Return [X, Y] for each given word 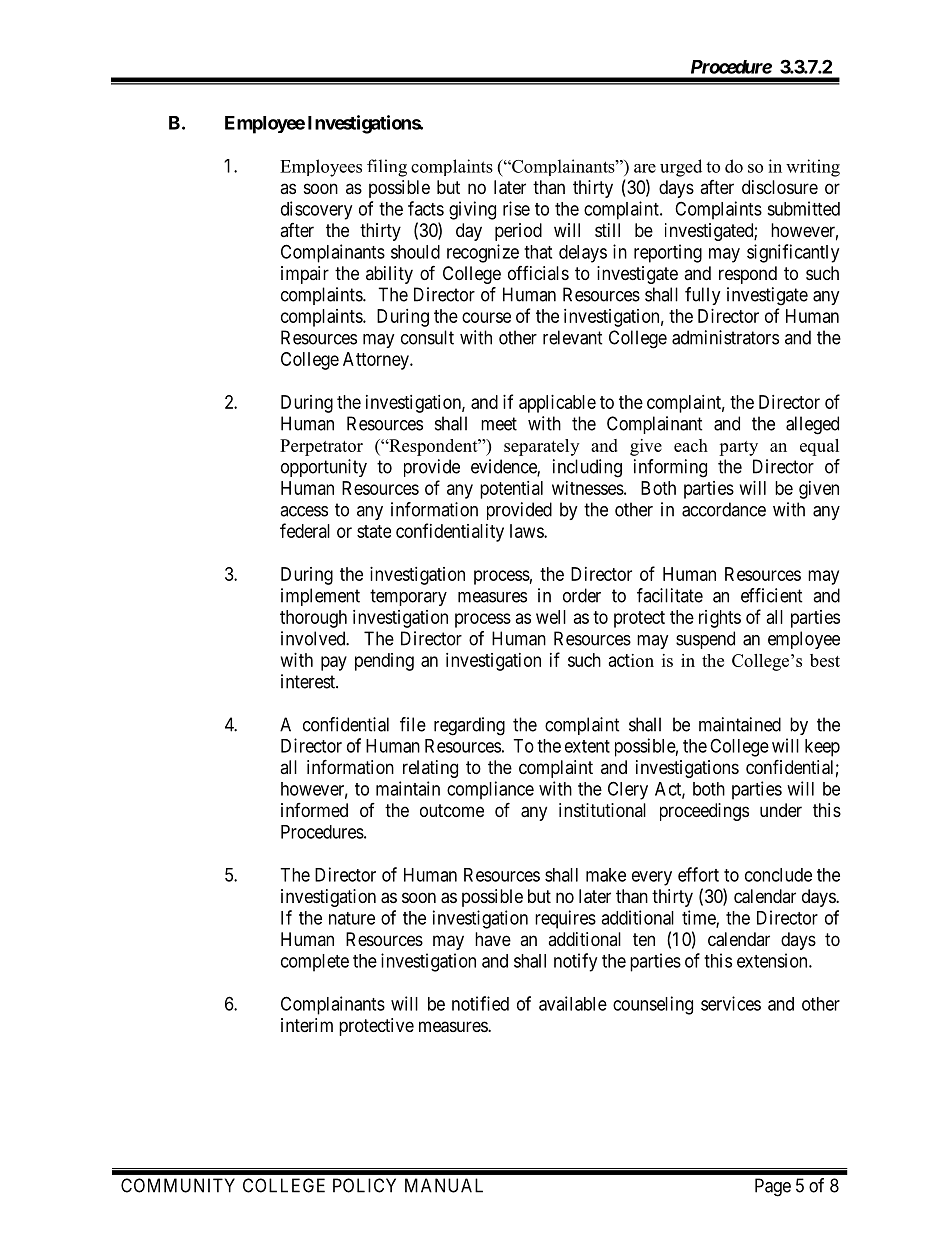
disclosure [780, 187]
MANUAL [444, 1185]
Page [773, 1187]
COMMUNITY [178, 1185]
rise [516, 208]
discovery [316, 210]
